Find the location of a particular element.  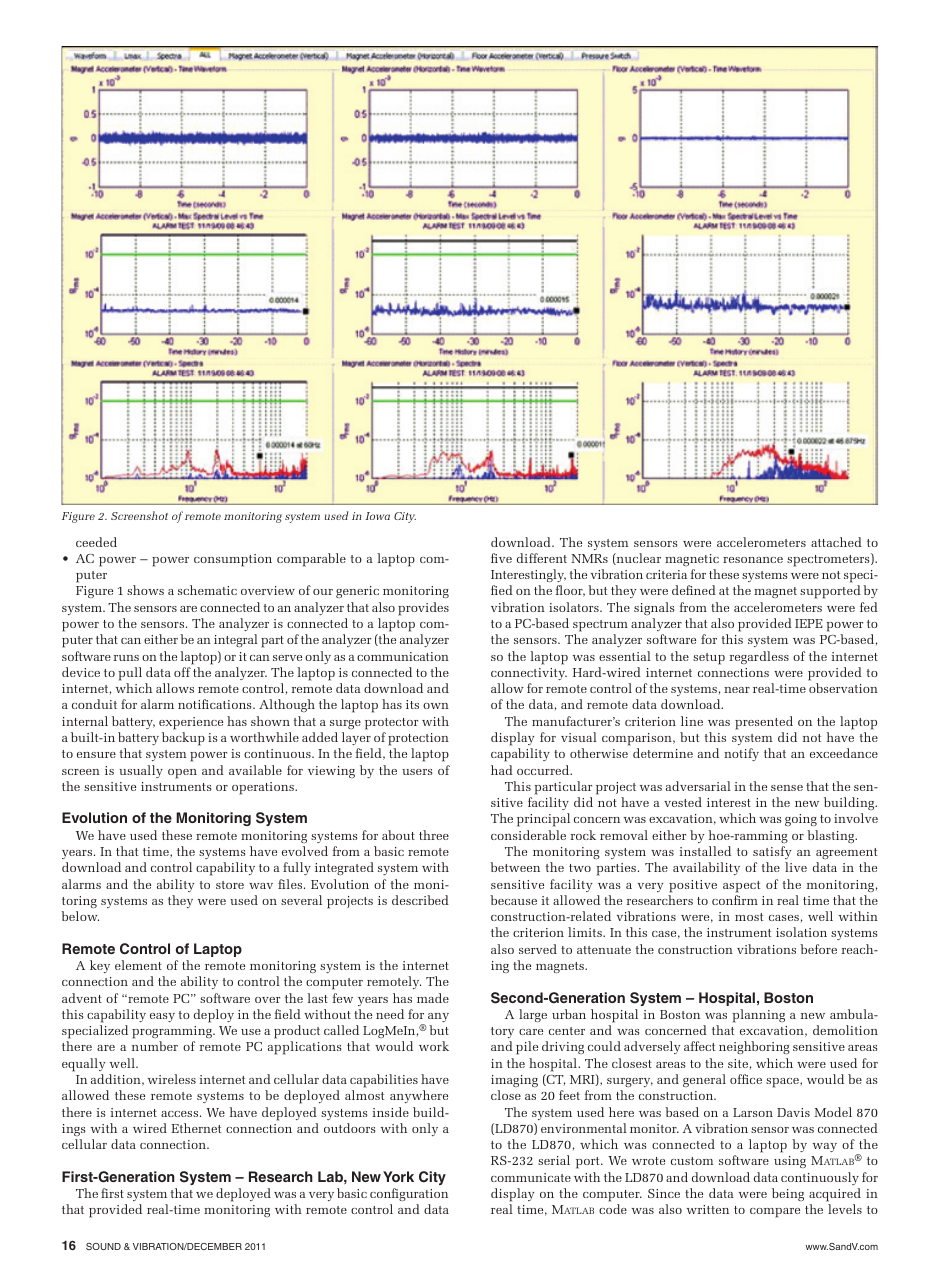

resonance is located at coordinates (753, 560).
